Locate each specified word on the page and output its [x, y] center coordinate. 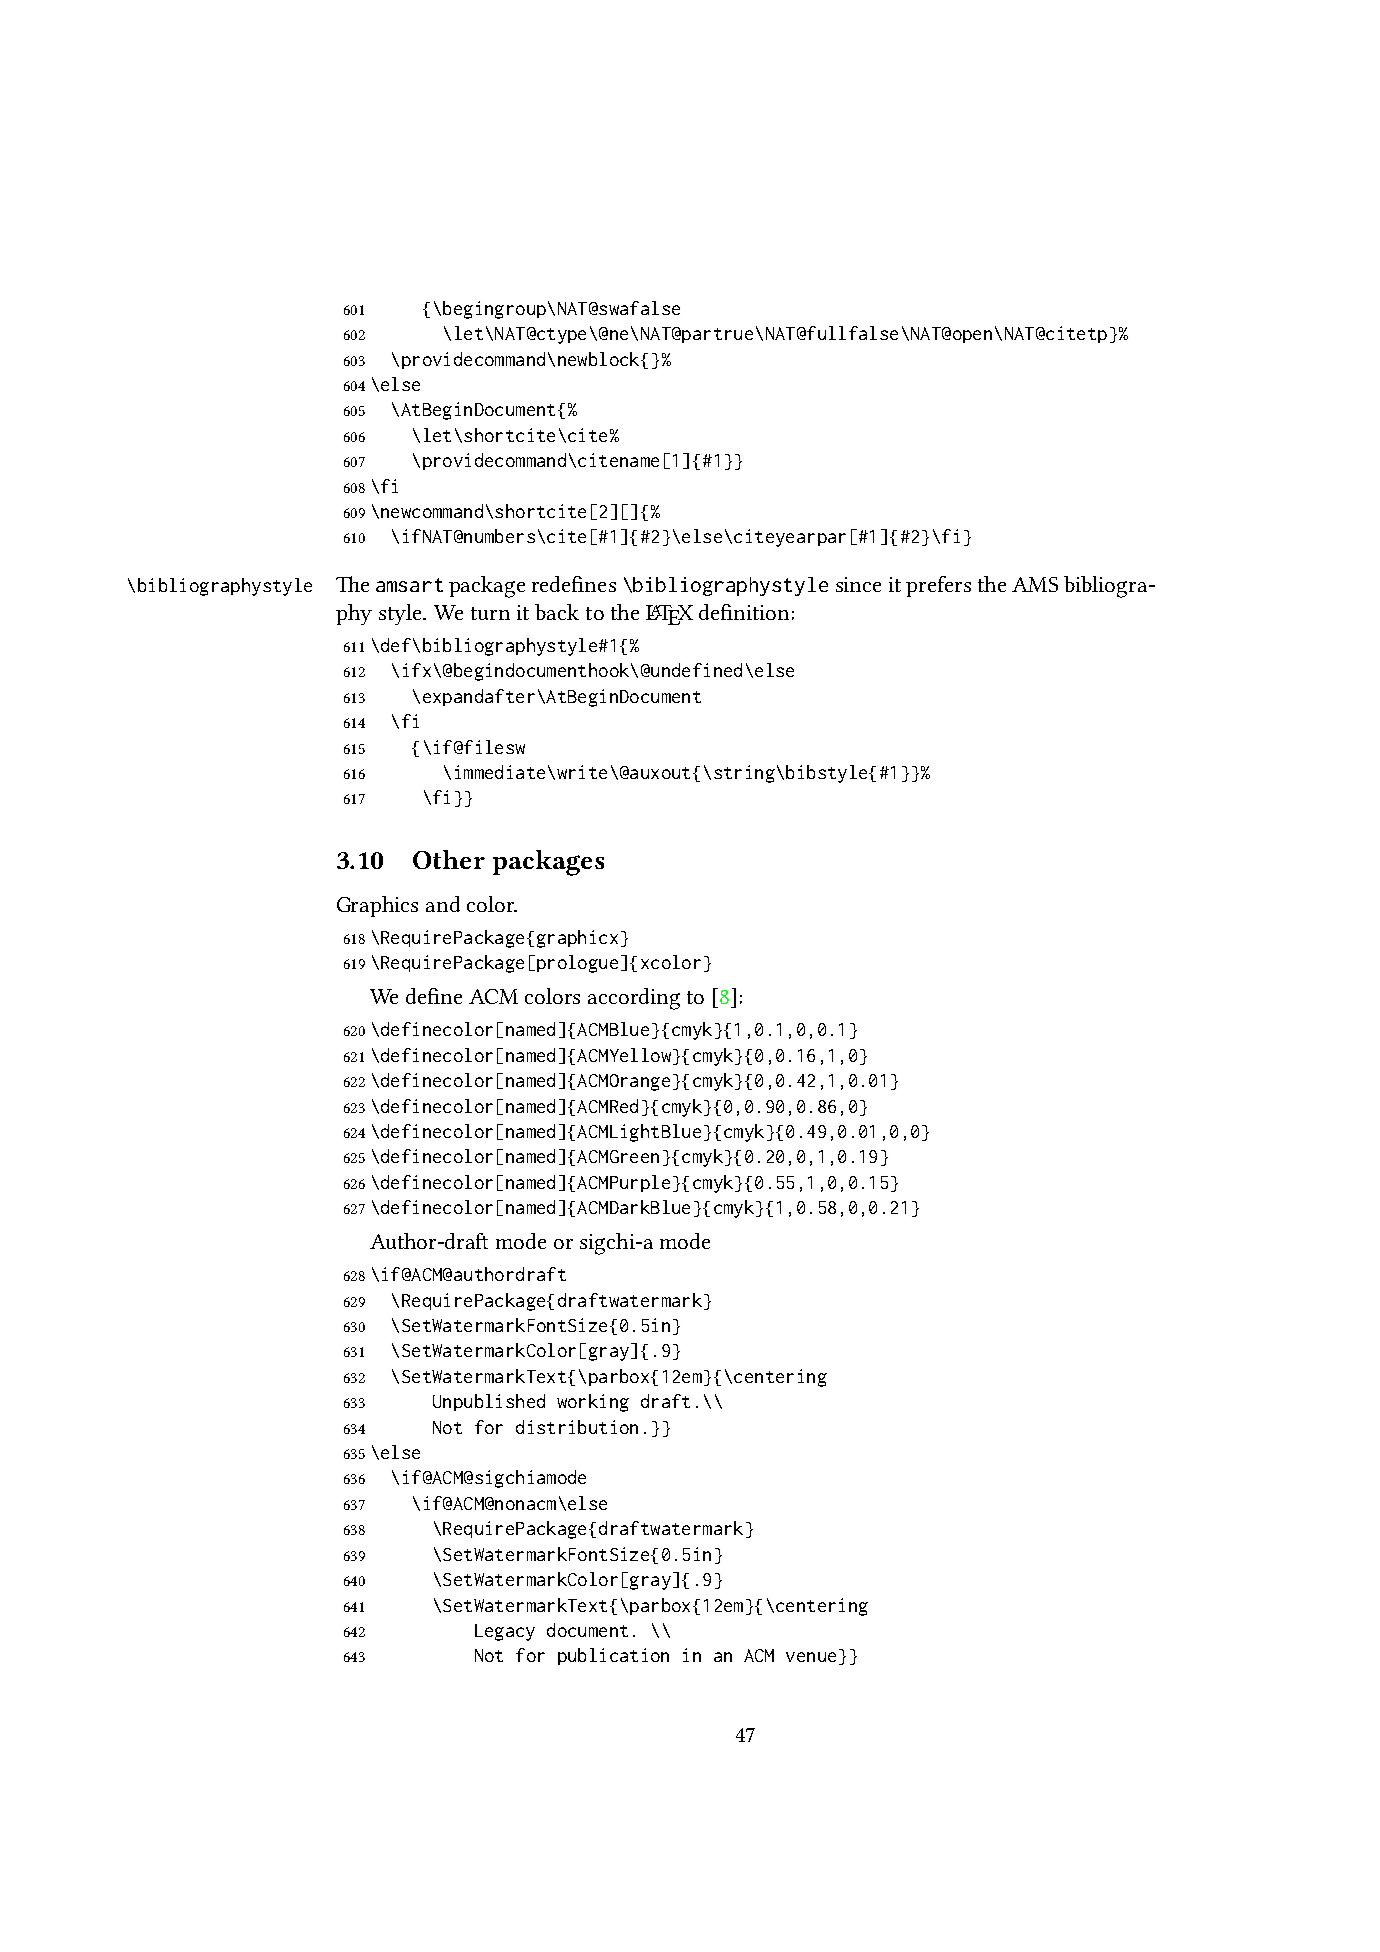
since [858, 584]
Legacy [505, 1632]
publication [613, 1656]
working [593, 1403]
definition [744, 612]
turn [490, 613]
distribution [577, 1427]
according [634, 999]
